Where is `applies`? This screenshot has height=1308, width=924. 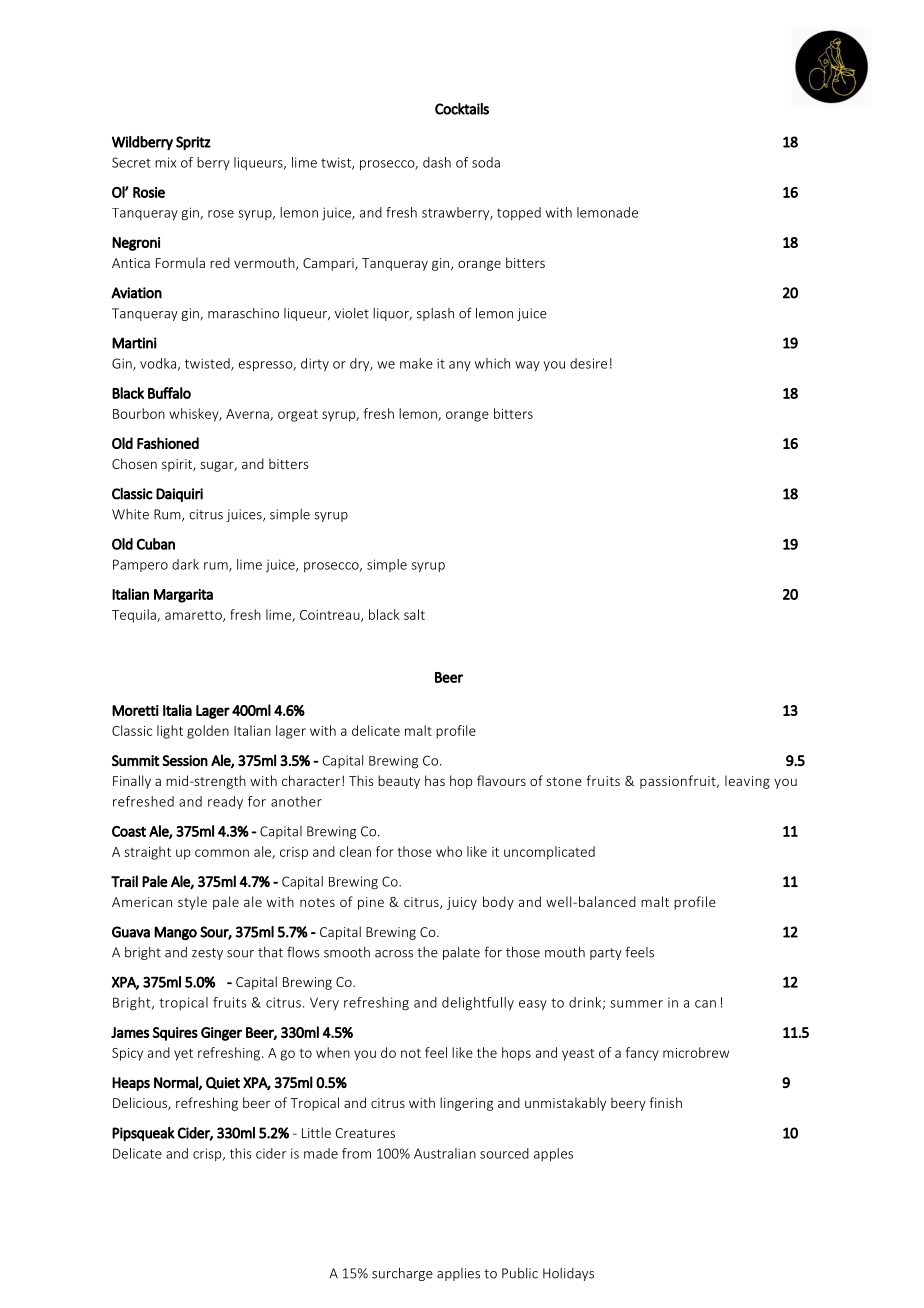 applies is located at coordinates (458, 1274).
